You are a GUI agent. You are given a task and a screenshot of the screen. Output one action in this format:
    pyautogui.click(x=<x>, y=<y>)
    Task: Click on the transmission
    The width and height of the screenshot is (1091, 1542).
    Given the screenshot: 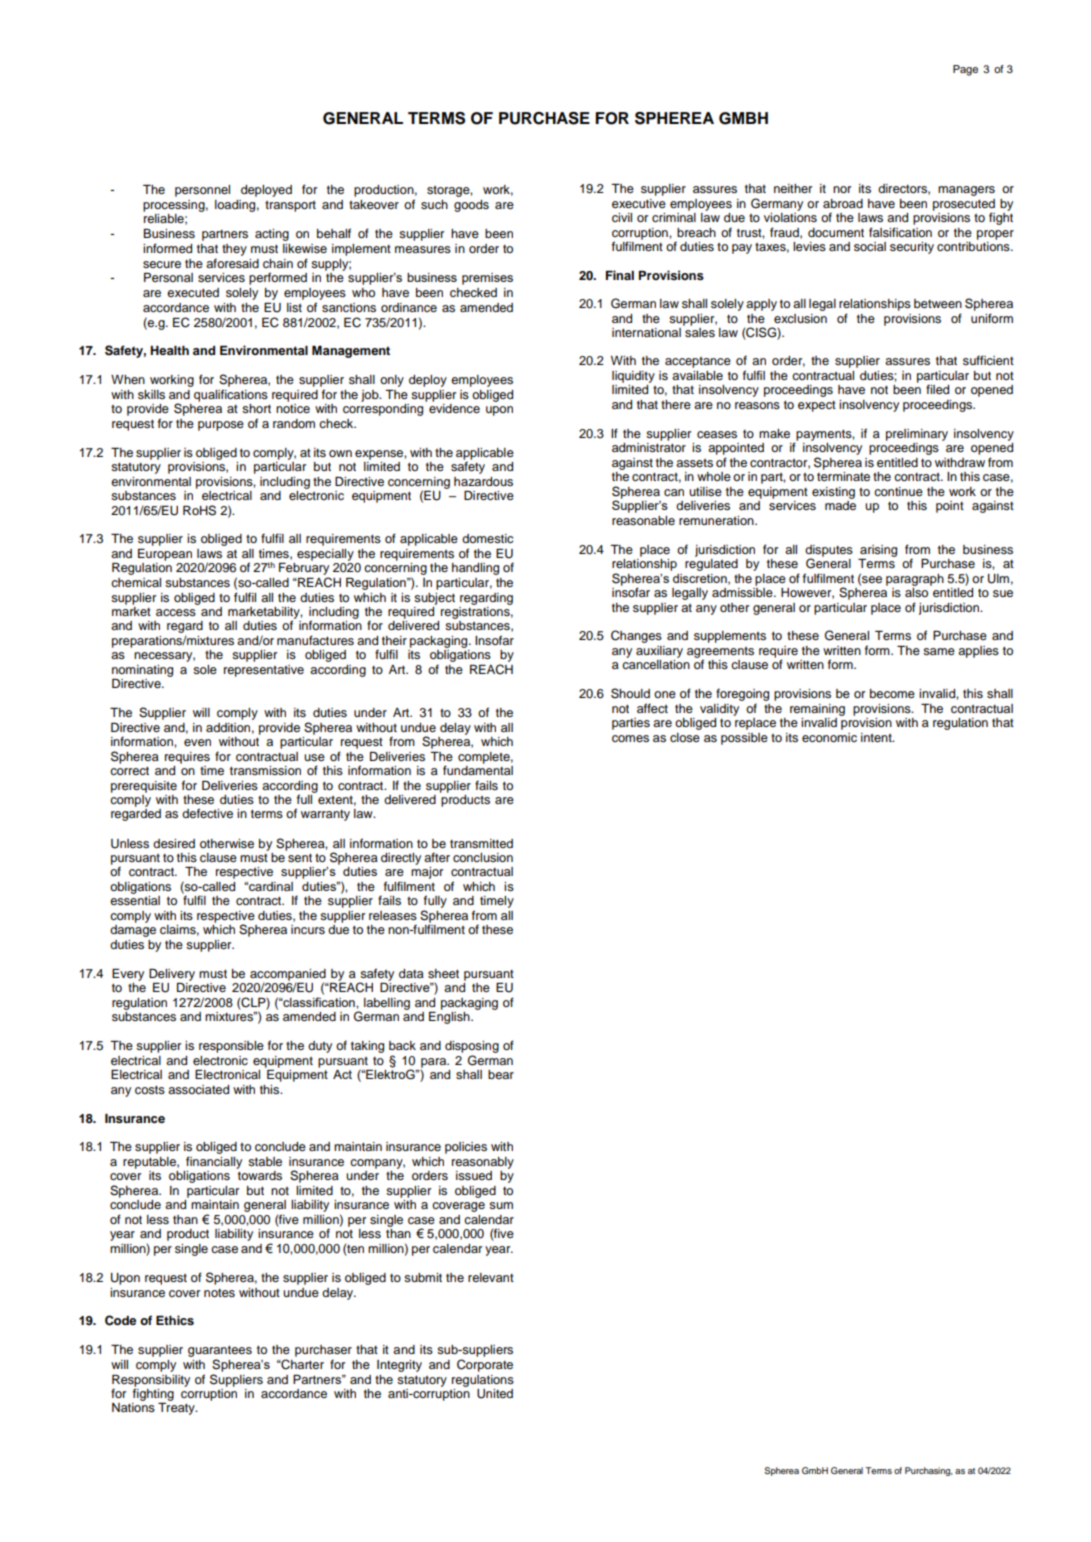 What is the action you would take?
    pyautogui.click(x=265, y=770)
